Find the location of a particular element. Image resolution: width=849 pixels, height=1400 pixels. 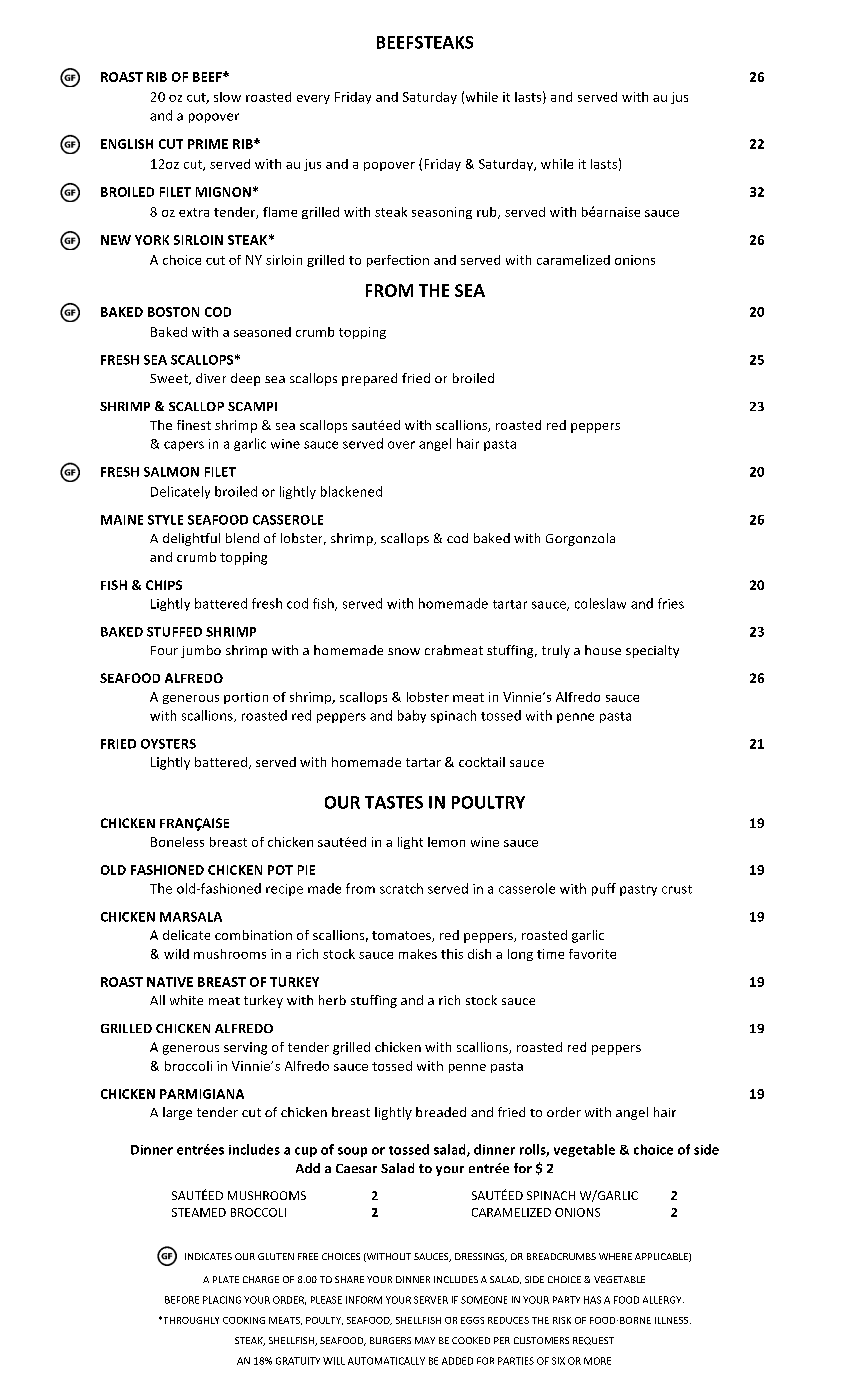

Gorgonzola is located at coordinates (580, 539).
